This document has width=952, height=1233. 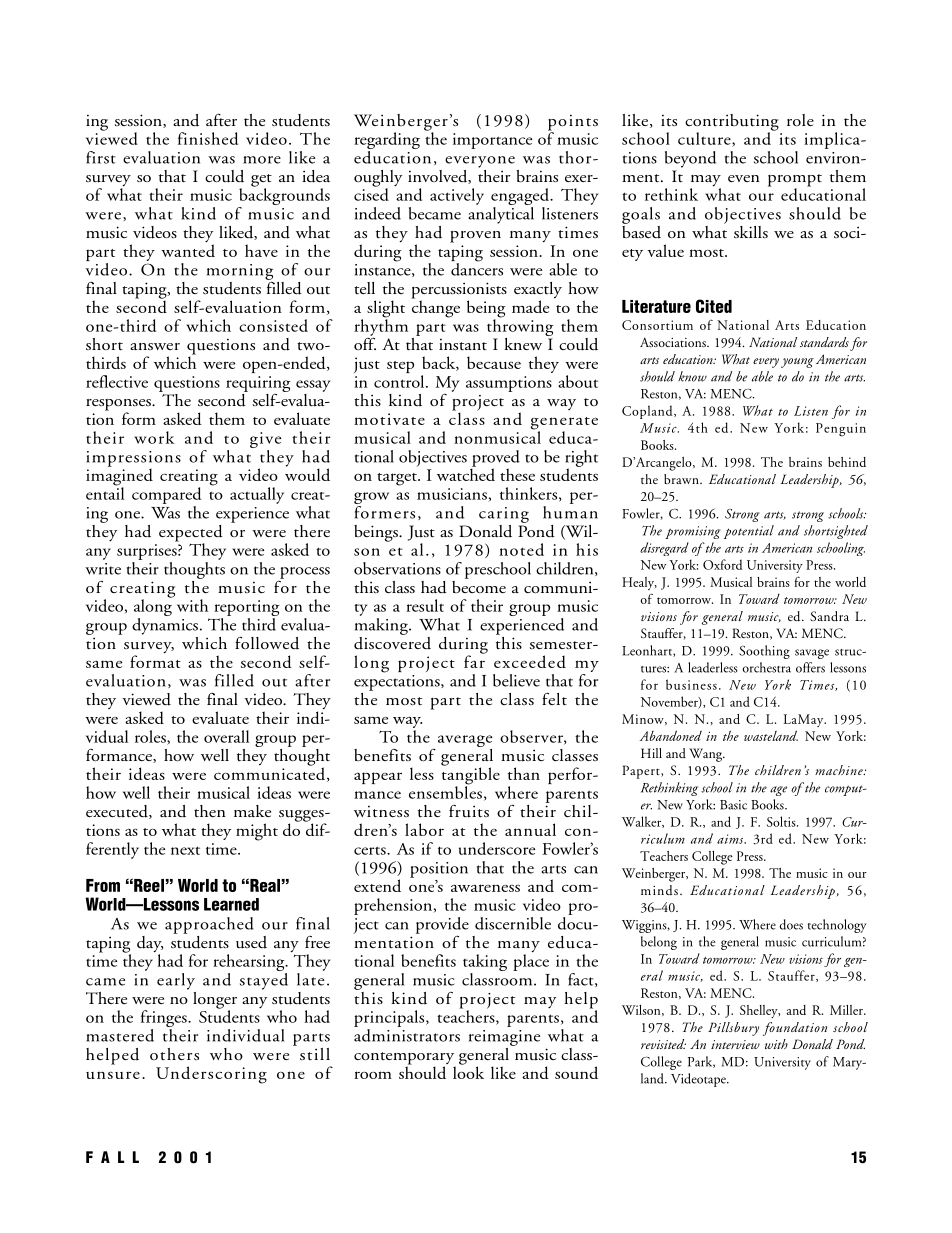 What do you see at coordinates (495, 459) in the document?
I see `proved` at bounding box center [495, 459].
